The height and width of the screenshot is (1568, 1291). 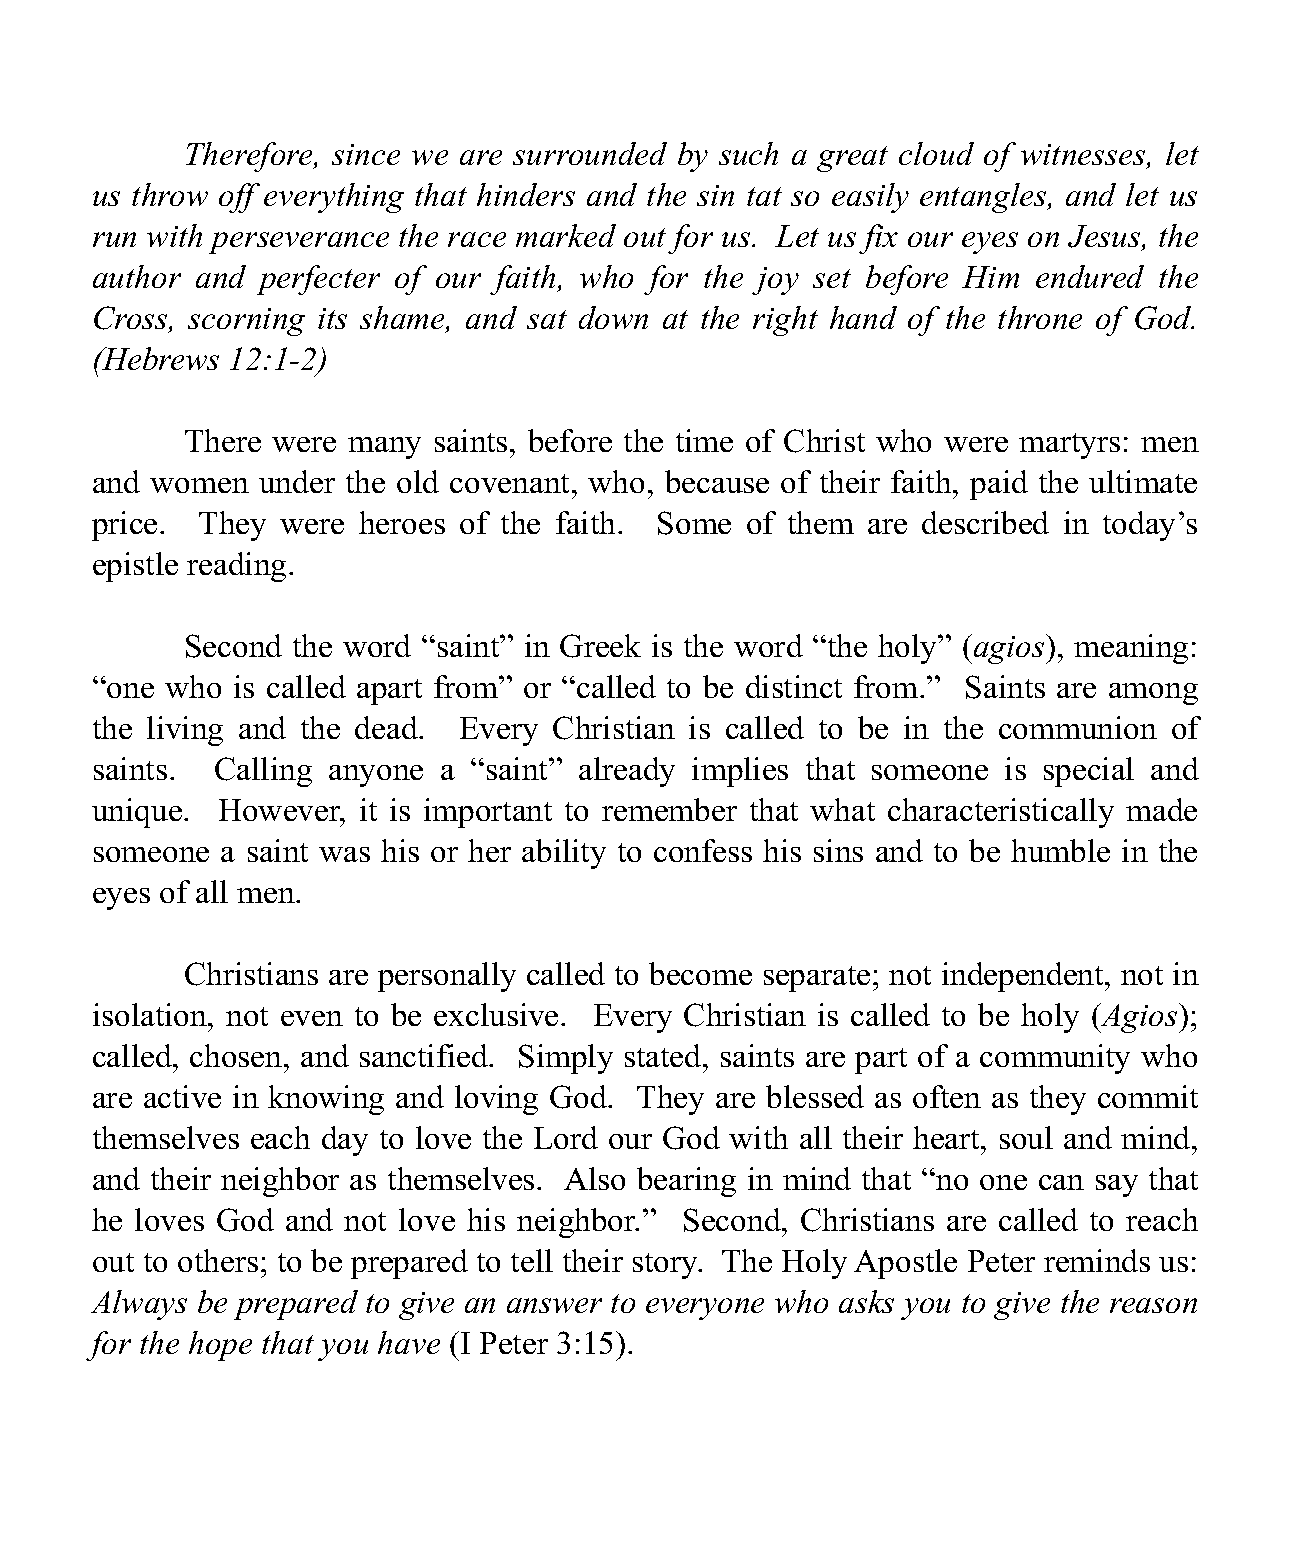 I want to click on Greek, so click(x=600, y=646).
